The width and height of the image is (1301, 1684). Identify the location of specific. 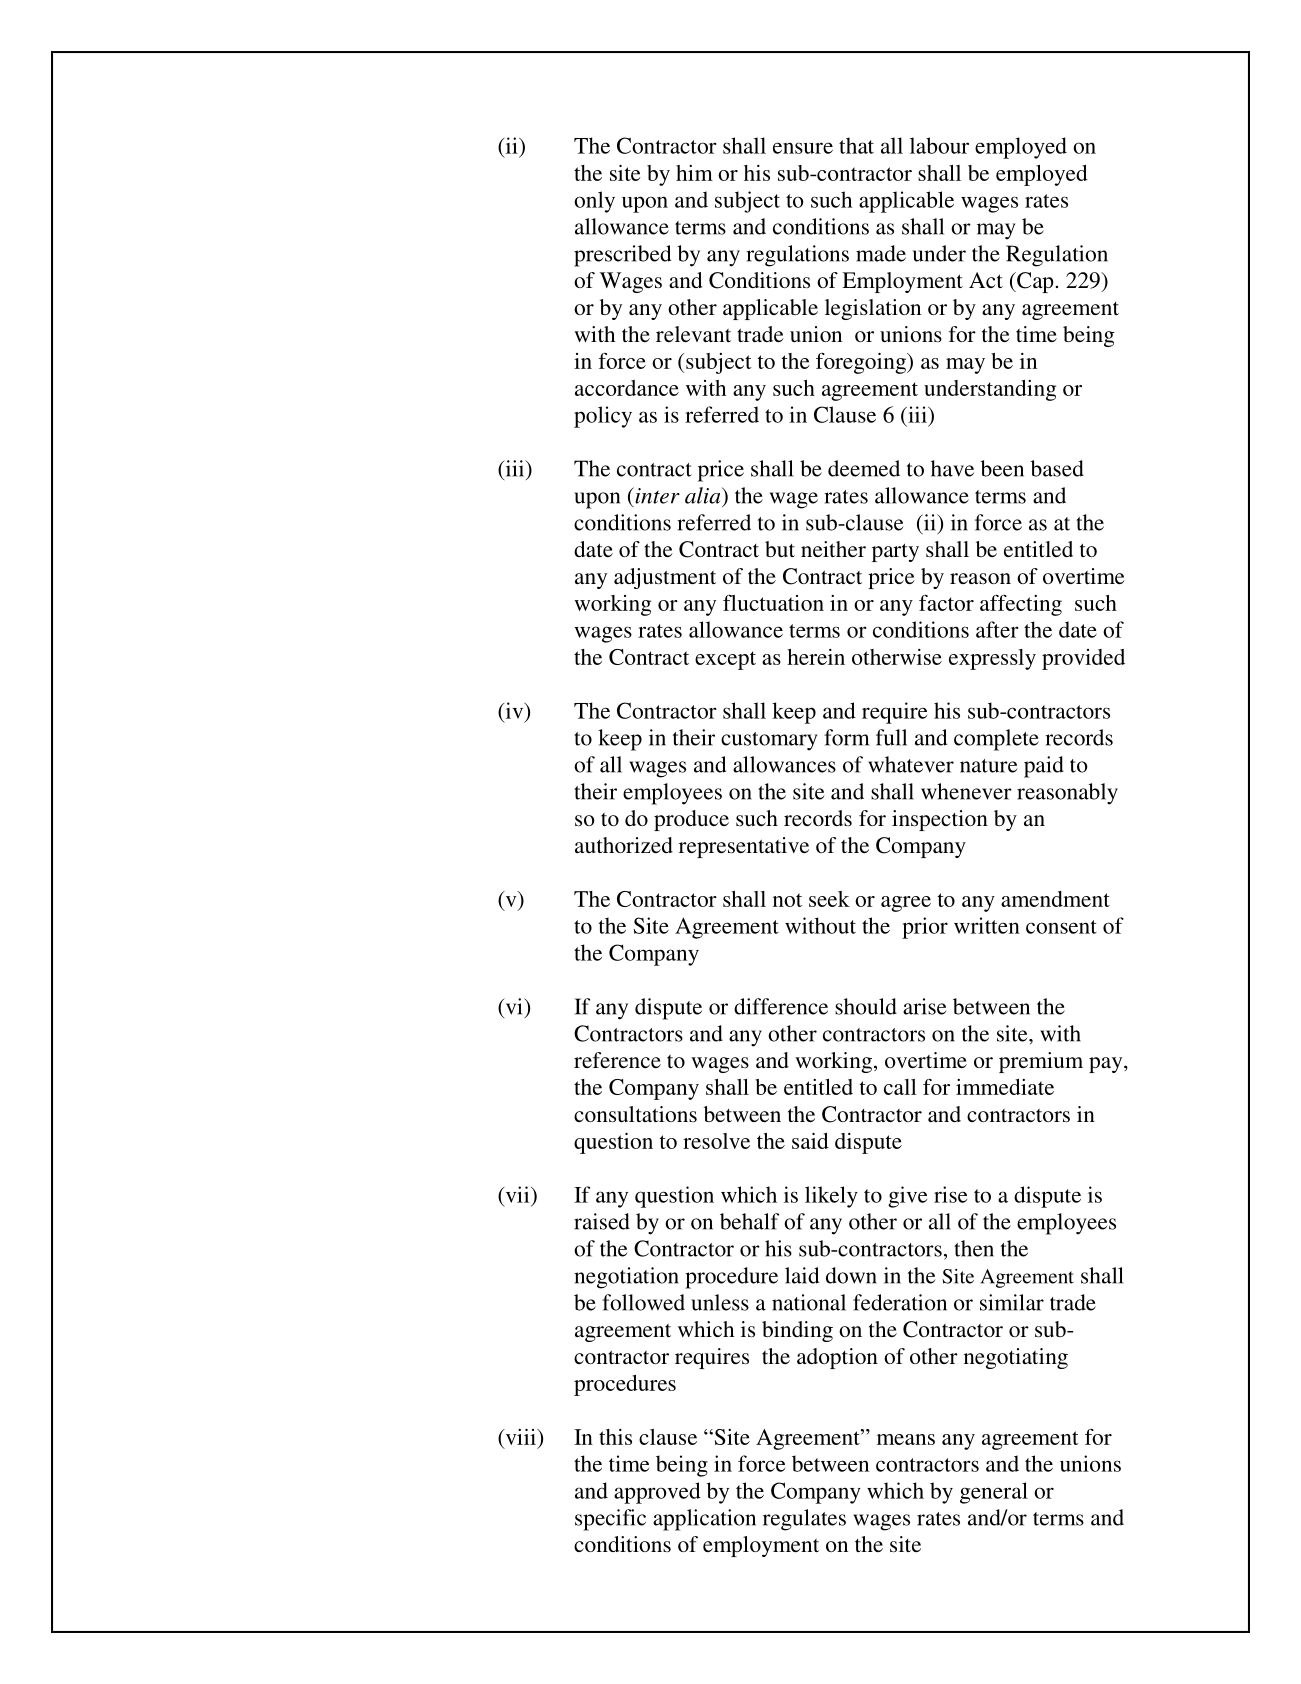
(610, 1520).
